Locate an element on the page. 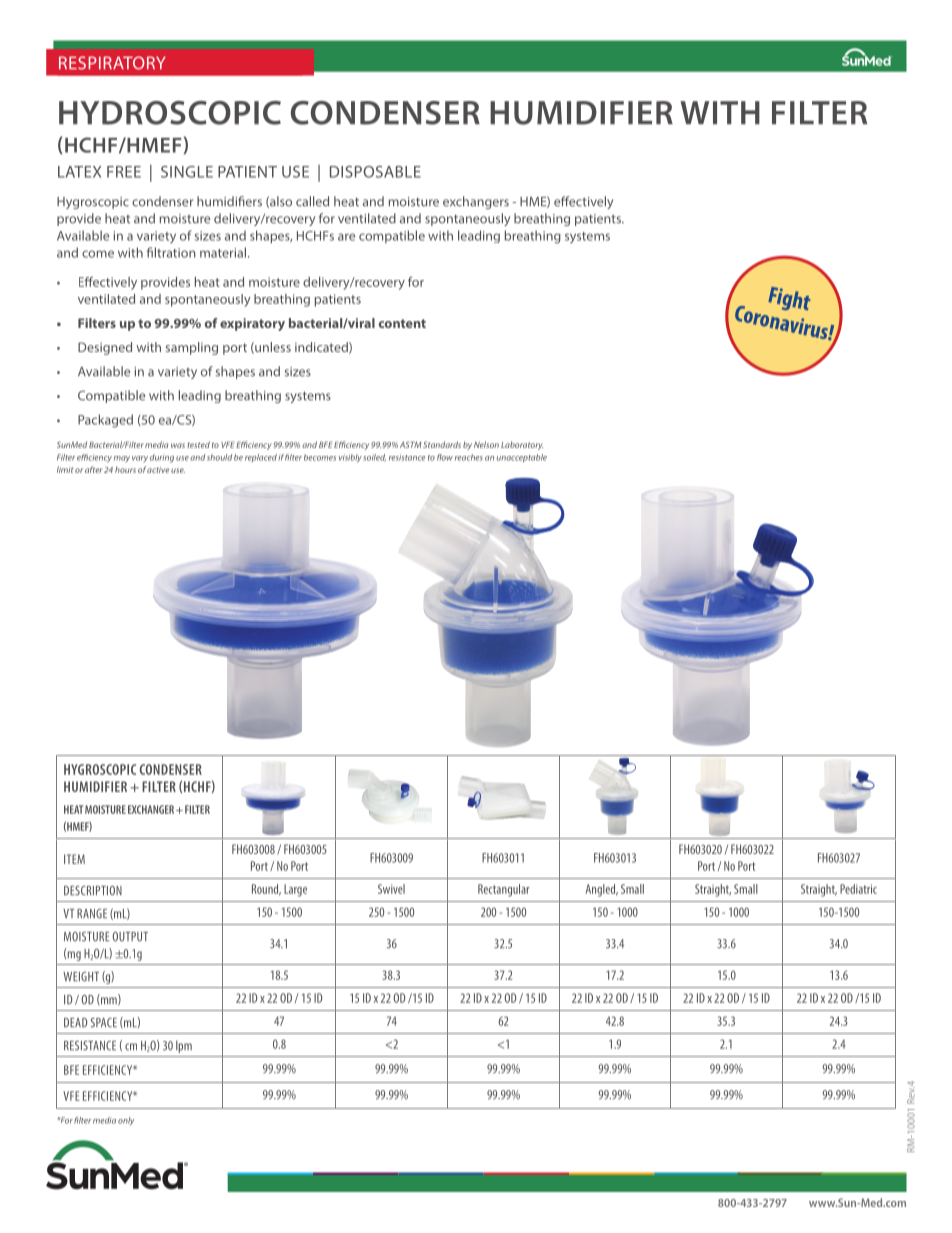 The image size is (952, 1233). Laboratory is located at coordinates (522, 445).
